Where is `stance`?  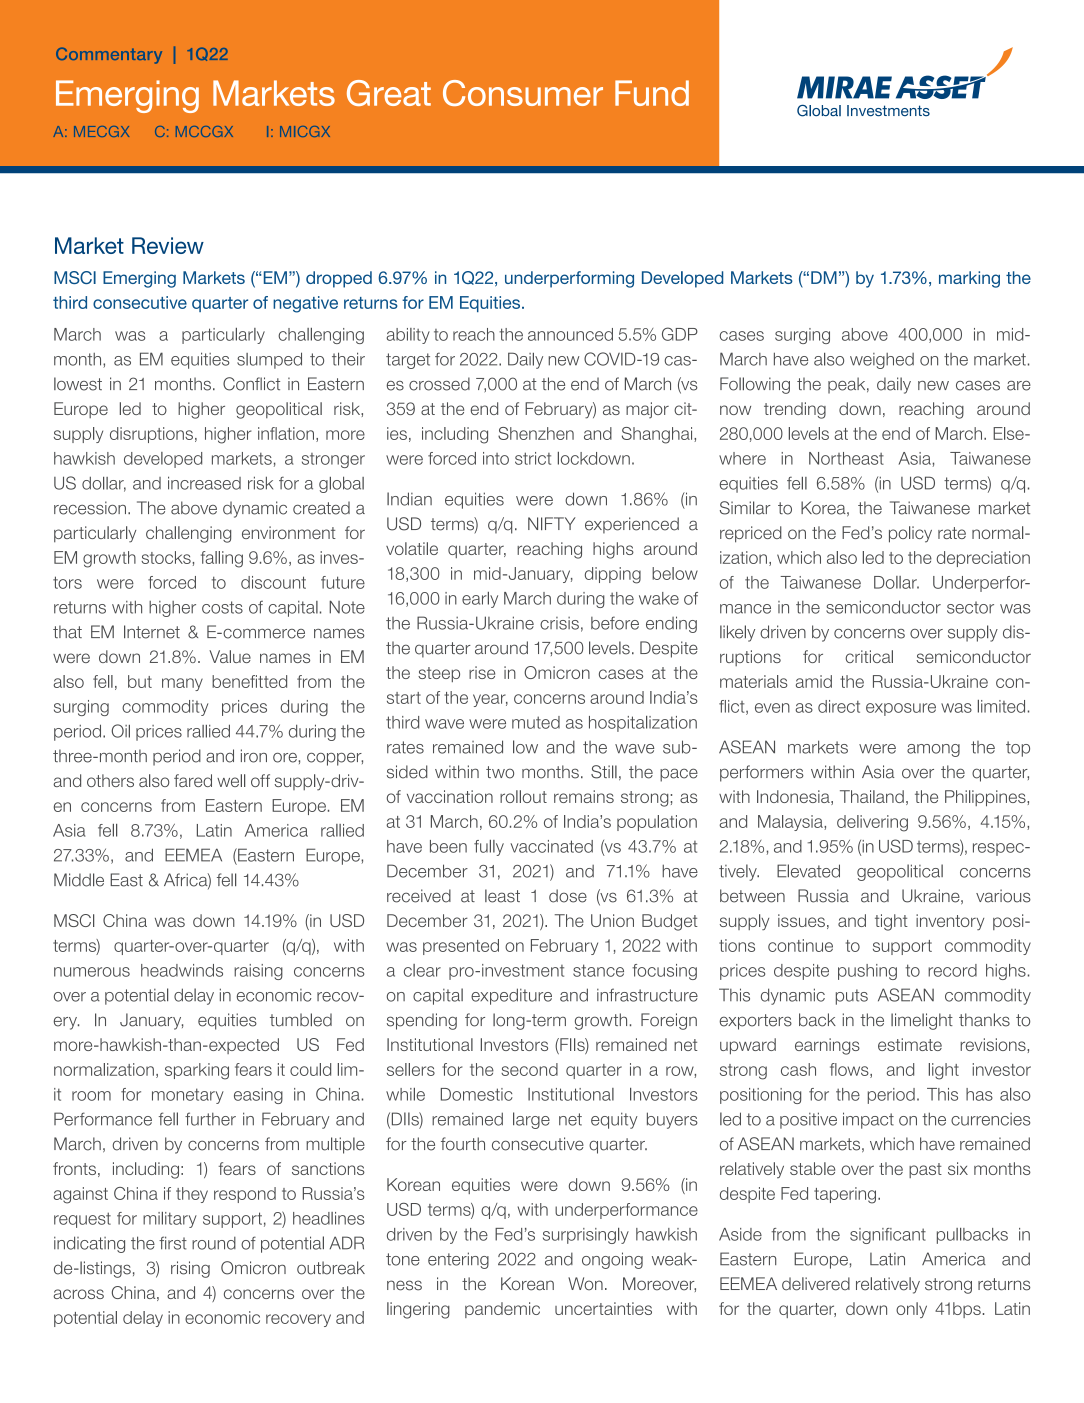 stance is located at coordinates (598, 970).
